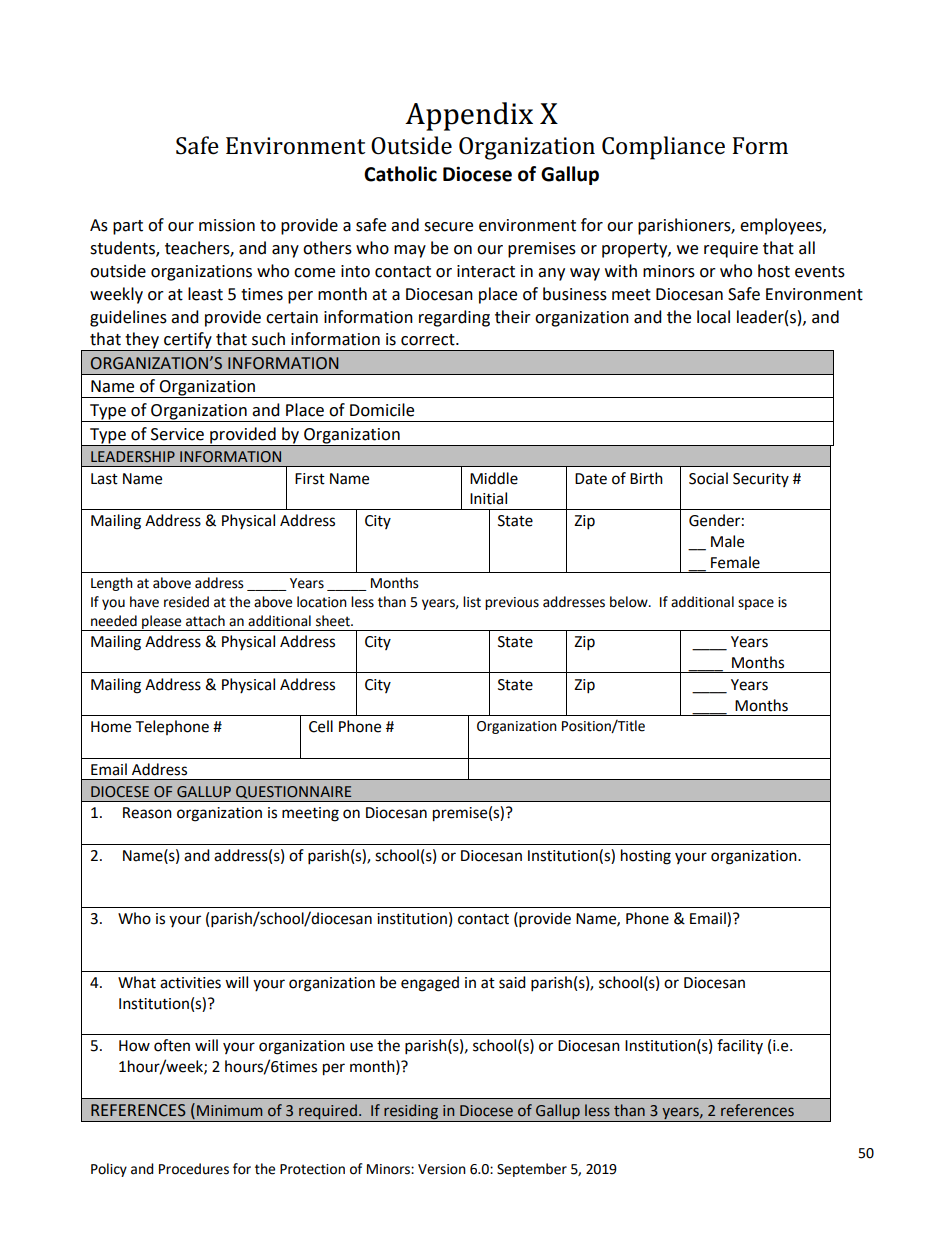  What do you see at coordinates (469, 116) in the page?
I see `Appendix` at bounding box center [469, 116].
